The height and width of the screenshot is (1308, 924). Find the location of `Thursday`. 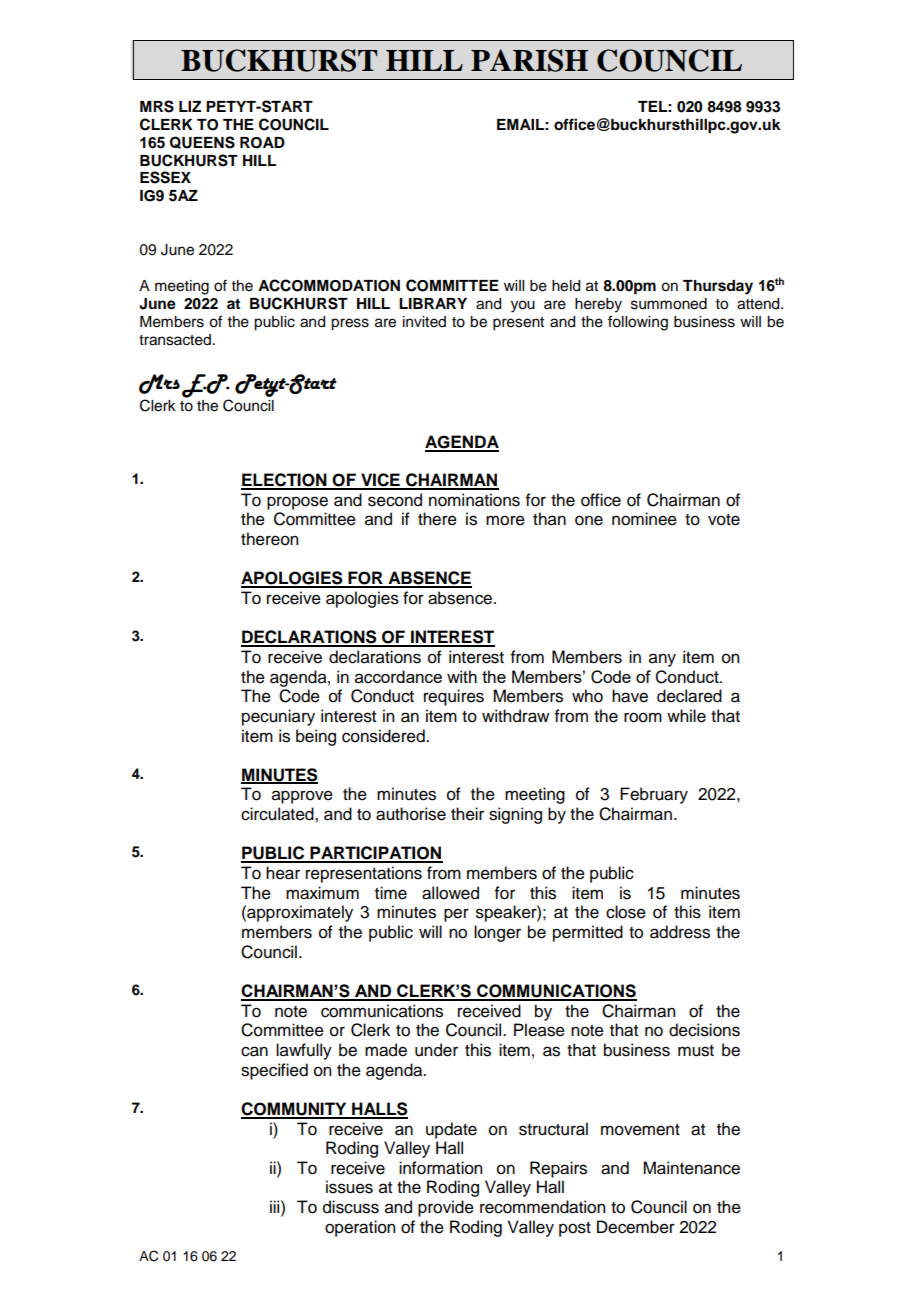

Thursday is located at coordinates (718, 287).
